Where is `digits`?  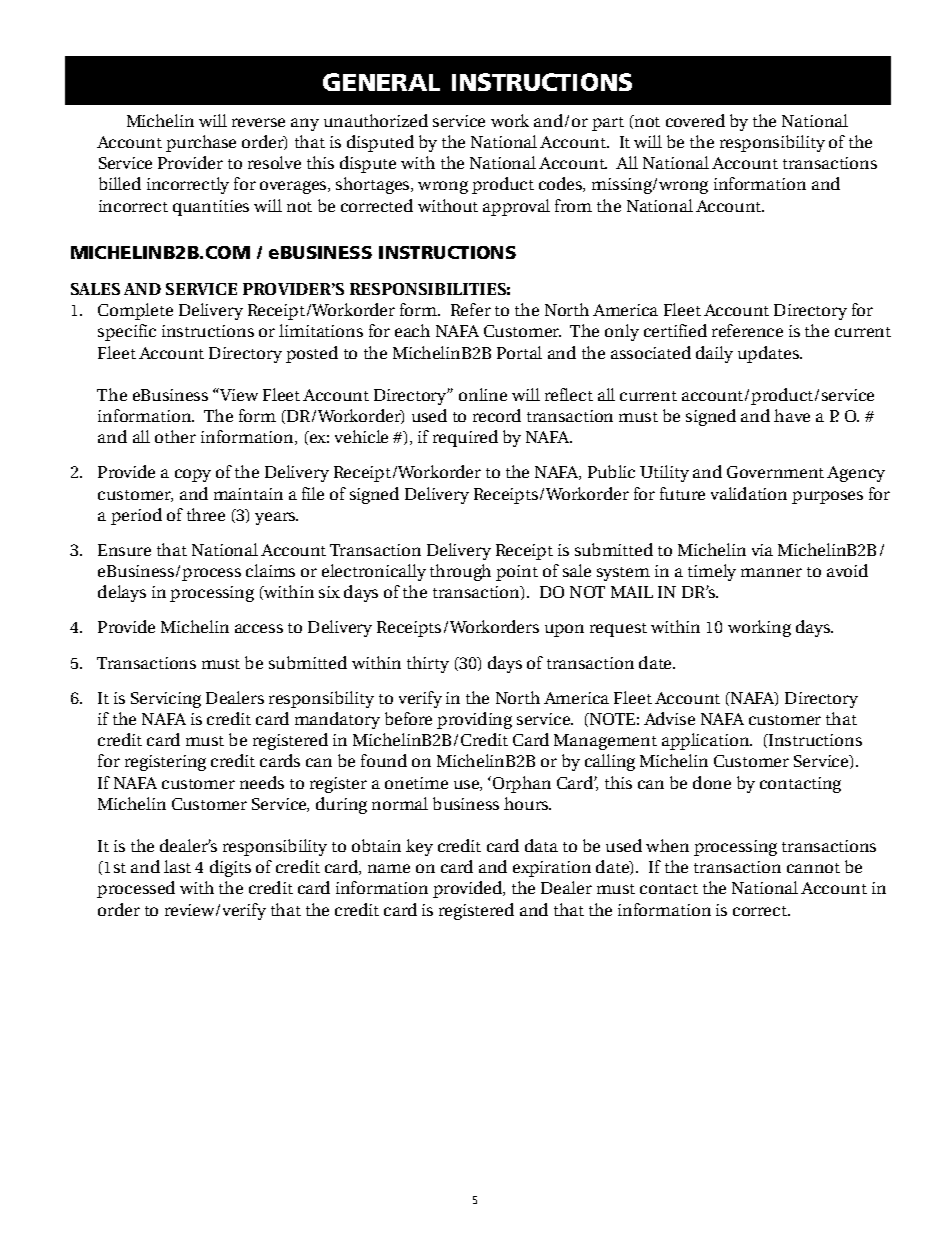
digits is located at coordinates (230, 868).
